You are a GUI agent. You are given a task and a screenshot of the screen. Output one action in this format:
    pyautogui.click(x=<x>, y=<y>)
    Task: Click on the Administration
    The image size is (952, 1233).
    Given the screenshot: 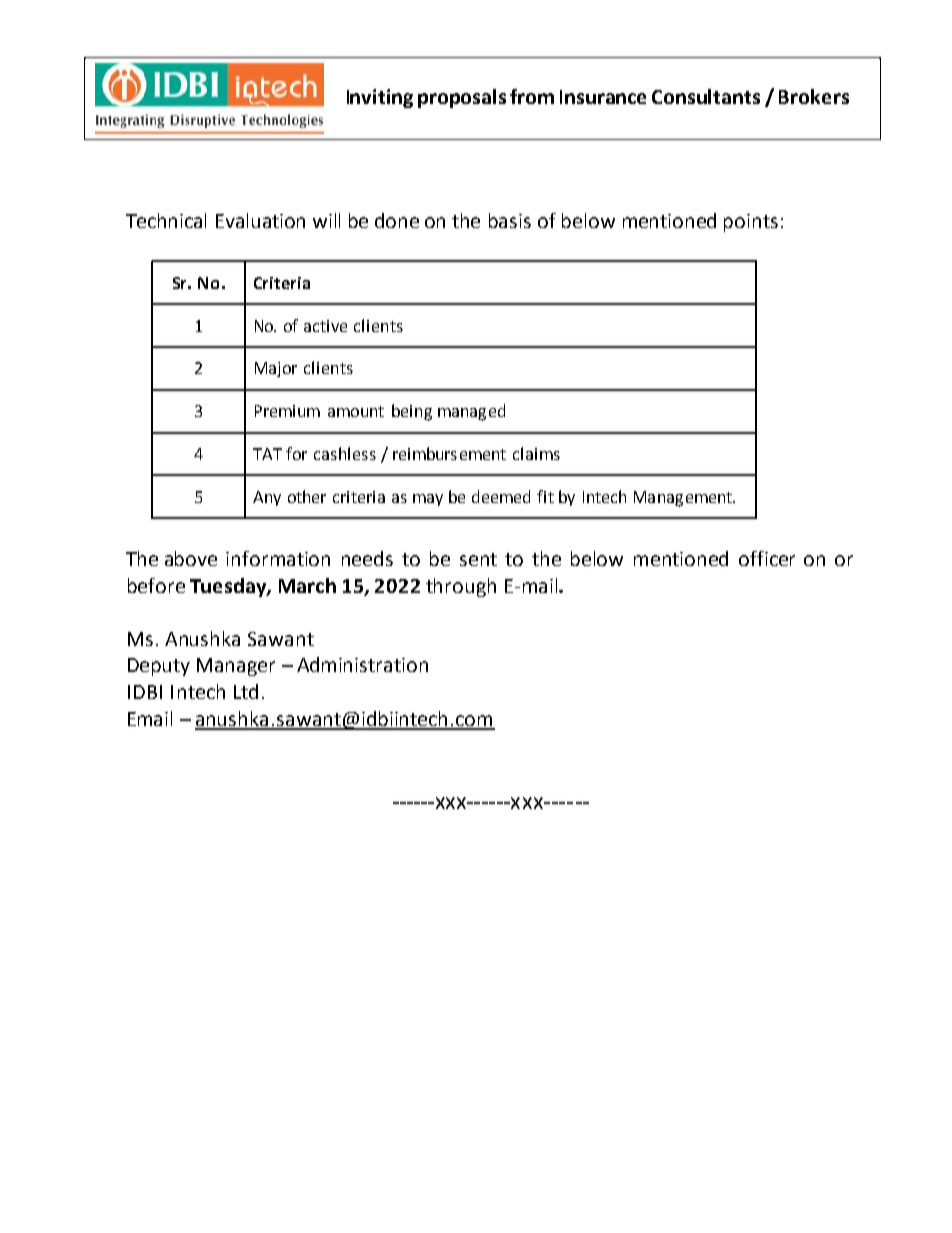 What is the action you would take?
    pyautogui.click(x=362, y=664)
